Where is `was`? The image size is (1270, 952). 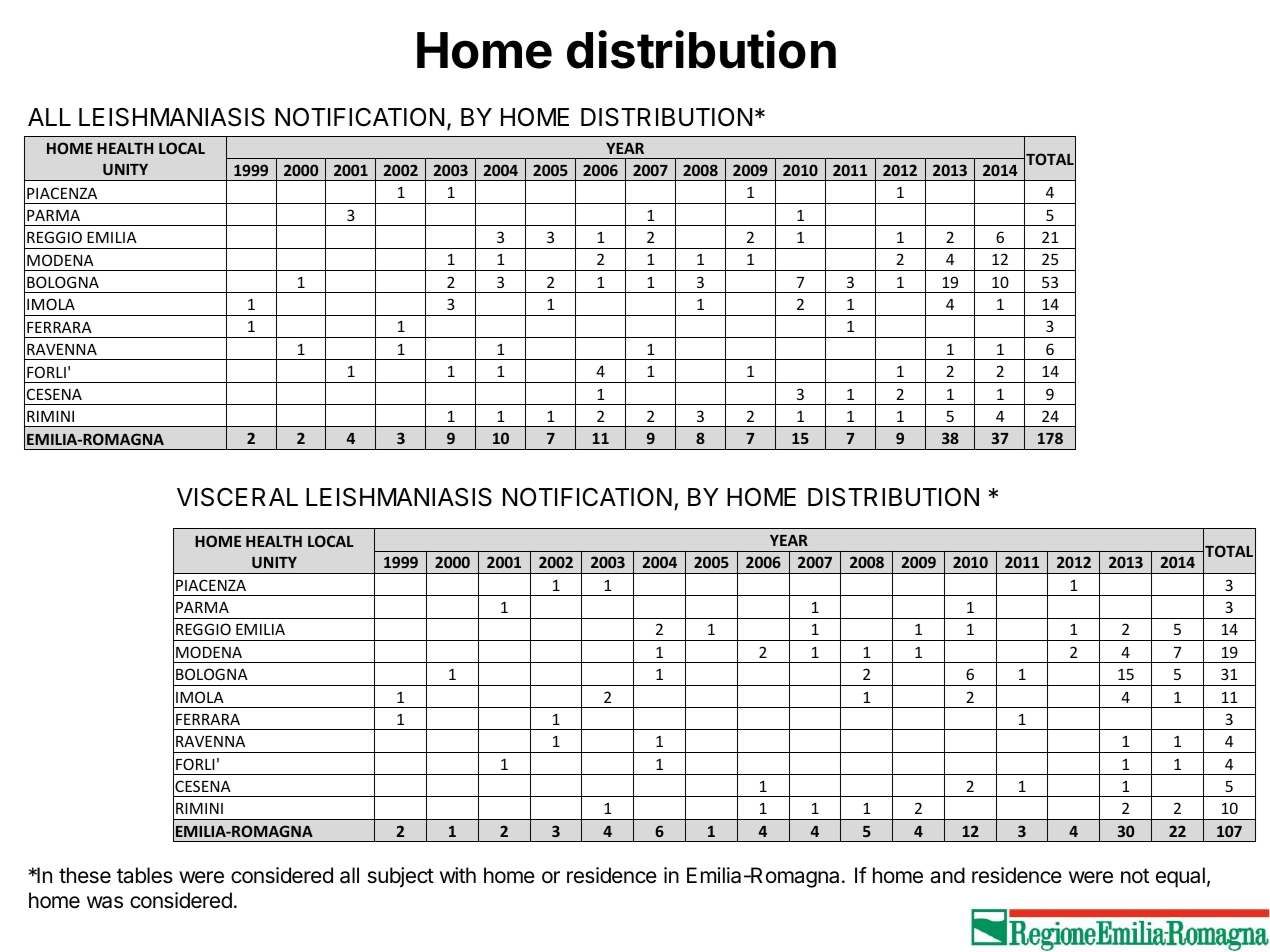 was is located at coordinates (105, 902).
